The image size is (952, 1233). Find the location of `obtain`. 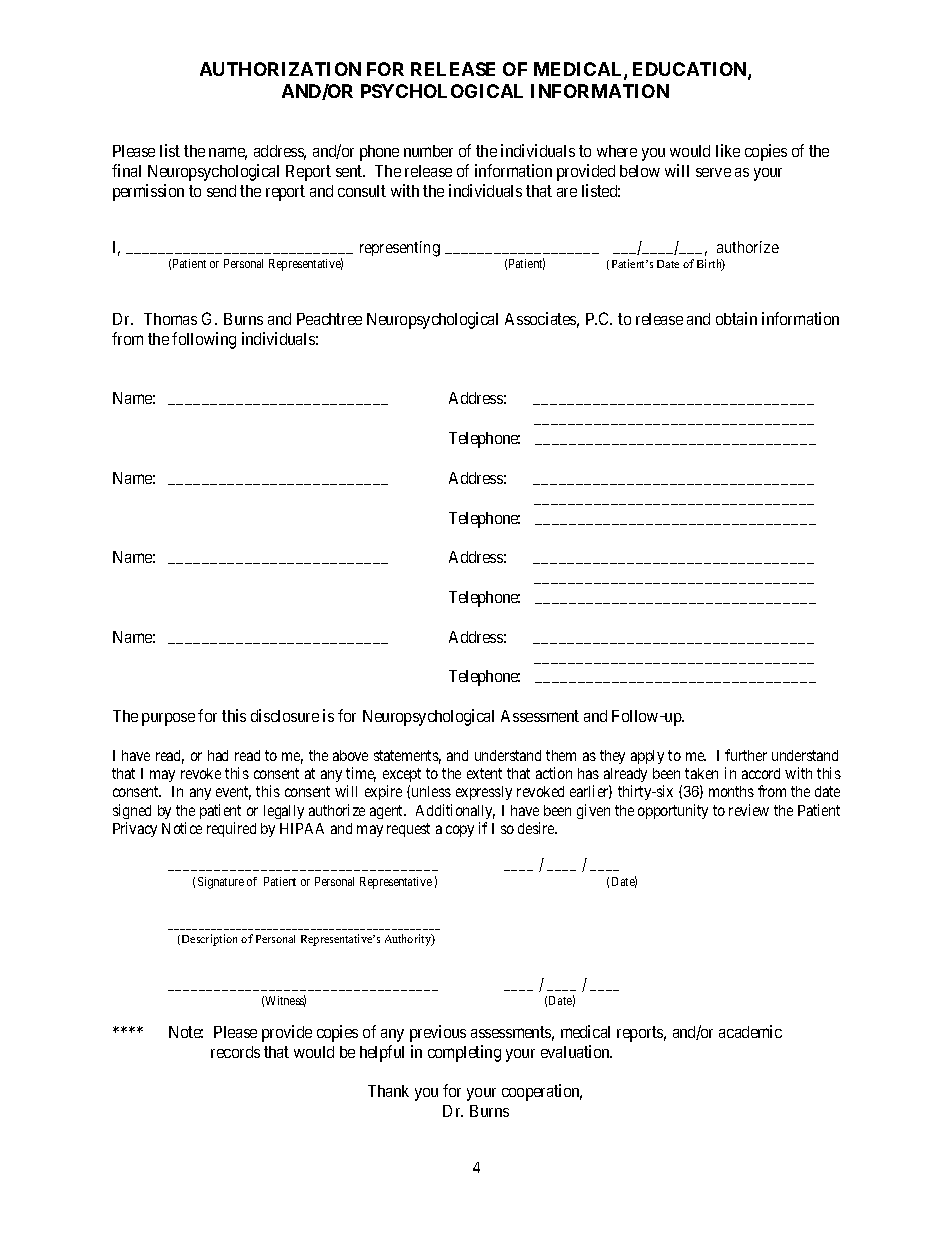

obtain is located at coordinates (736, 318).
